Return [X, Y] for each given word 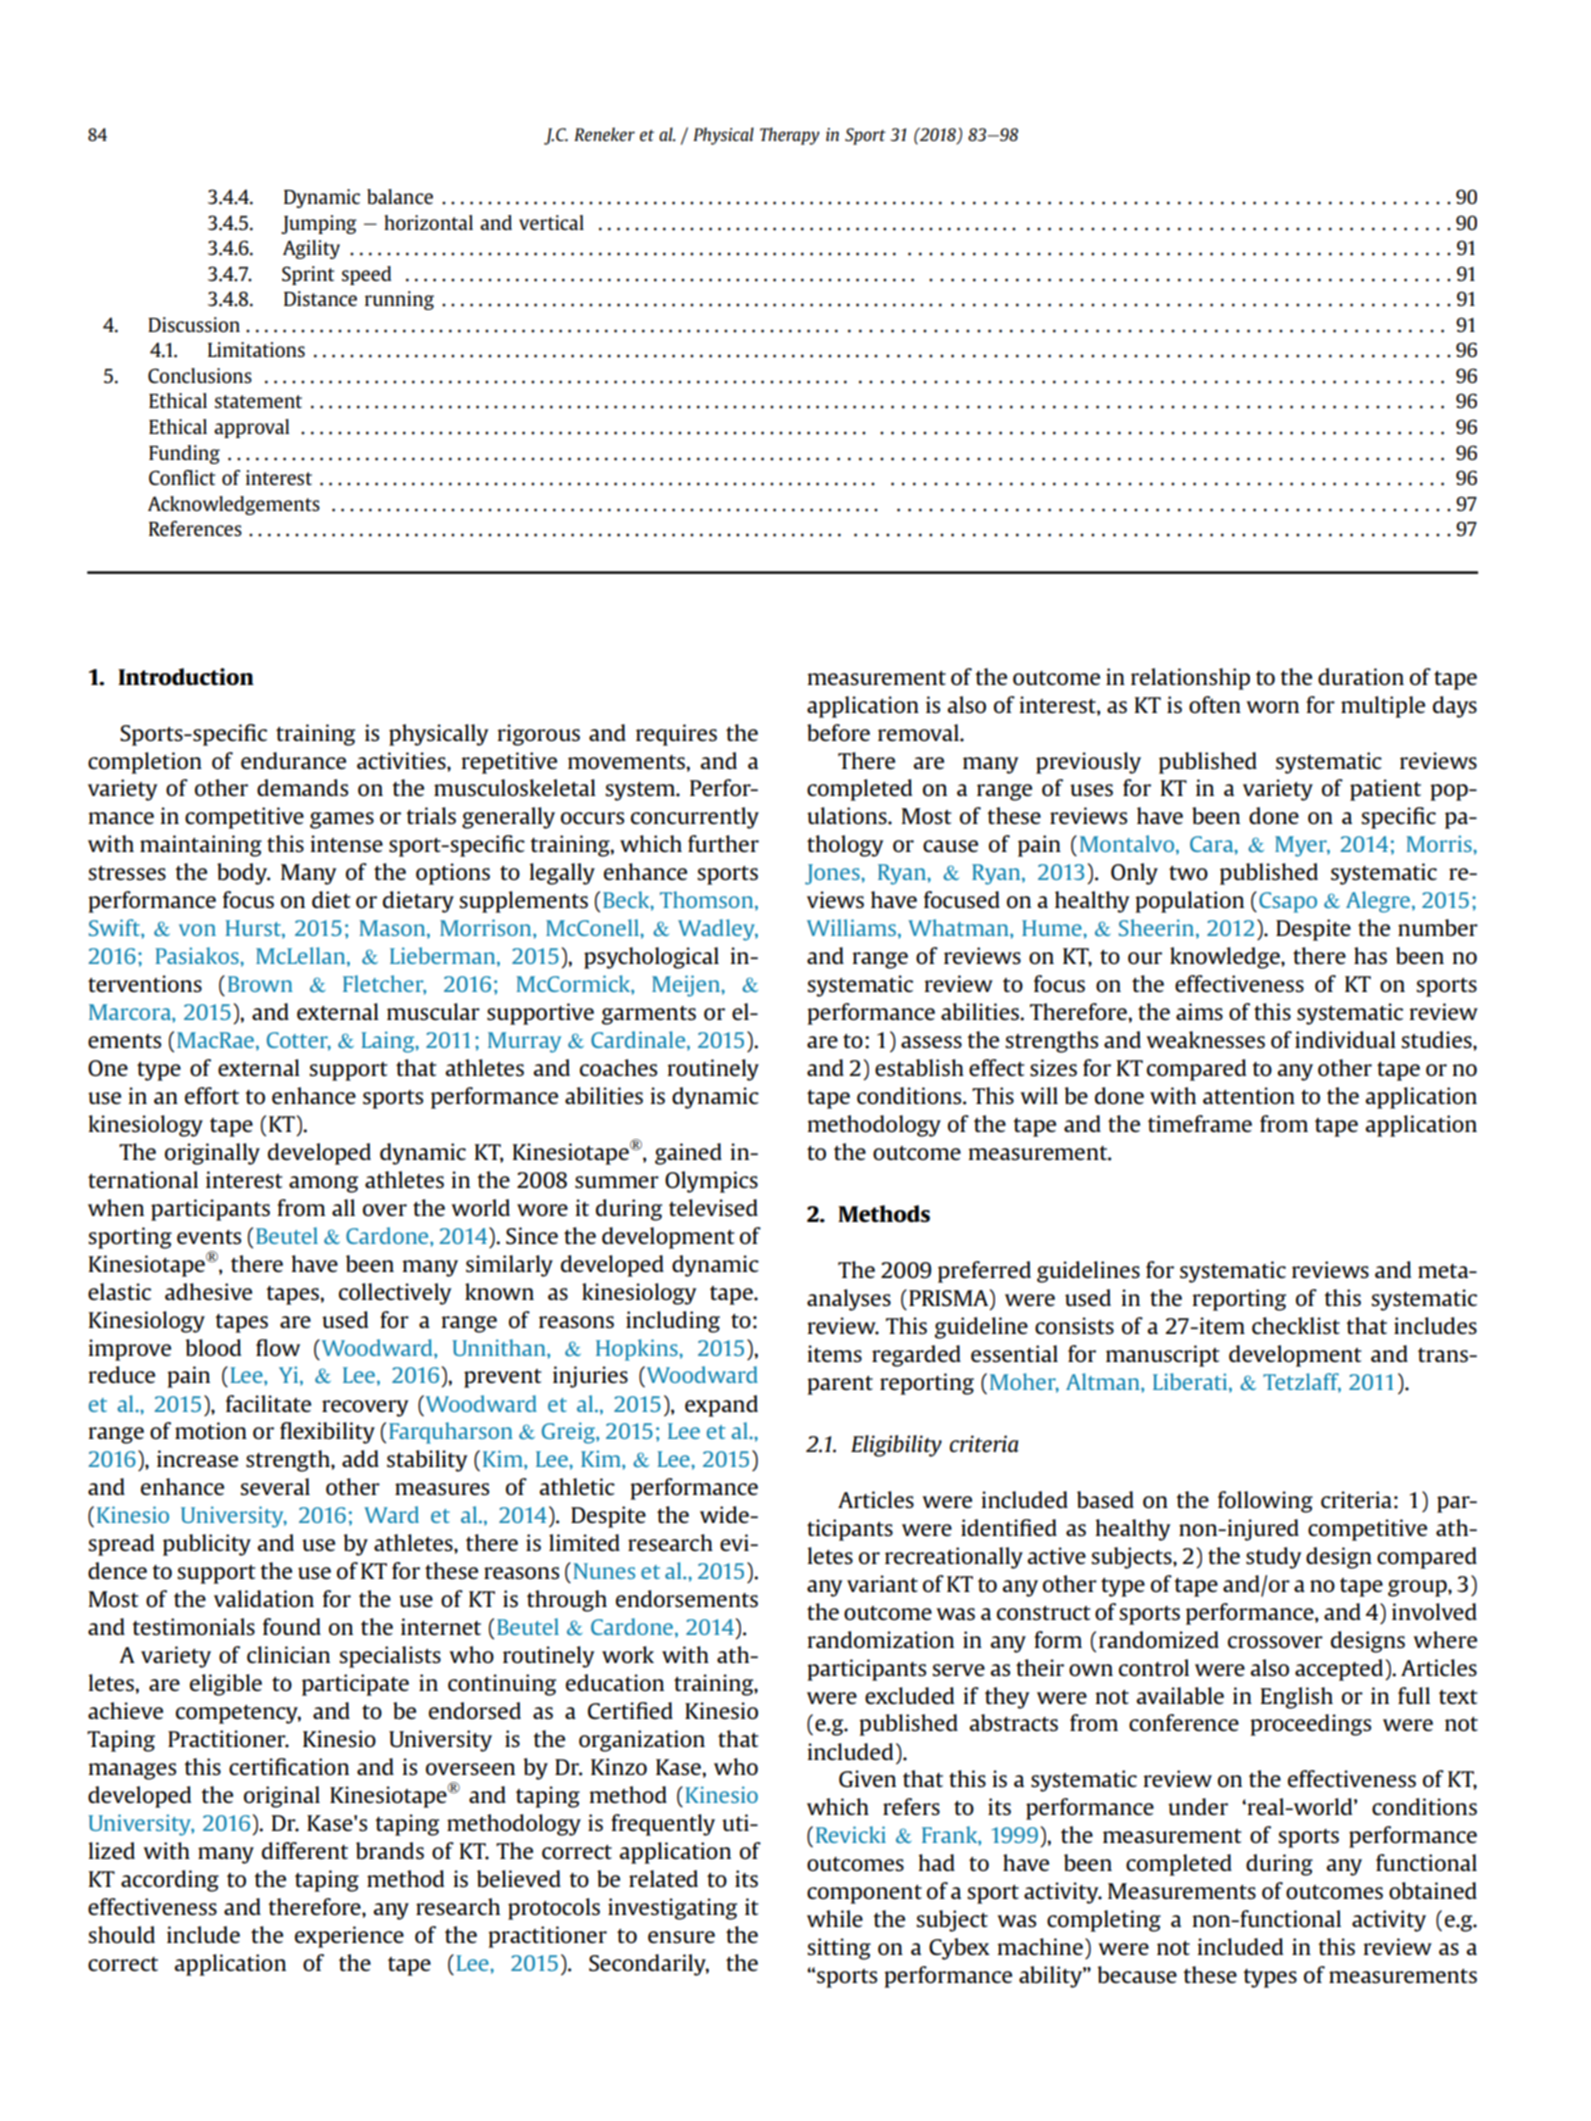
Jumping [319, 224]
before [838, 732]
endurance [293, 760]
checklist [1296, 1326]
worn [1273, 707]
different [305, 1850]
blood [213, 1347]
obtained [1433, 1890]
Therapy [790, 136]
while [835, 1918]
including [673, 1322]
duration [1361, 676]
